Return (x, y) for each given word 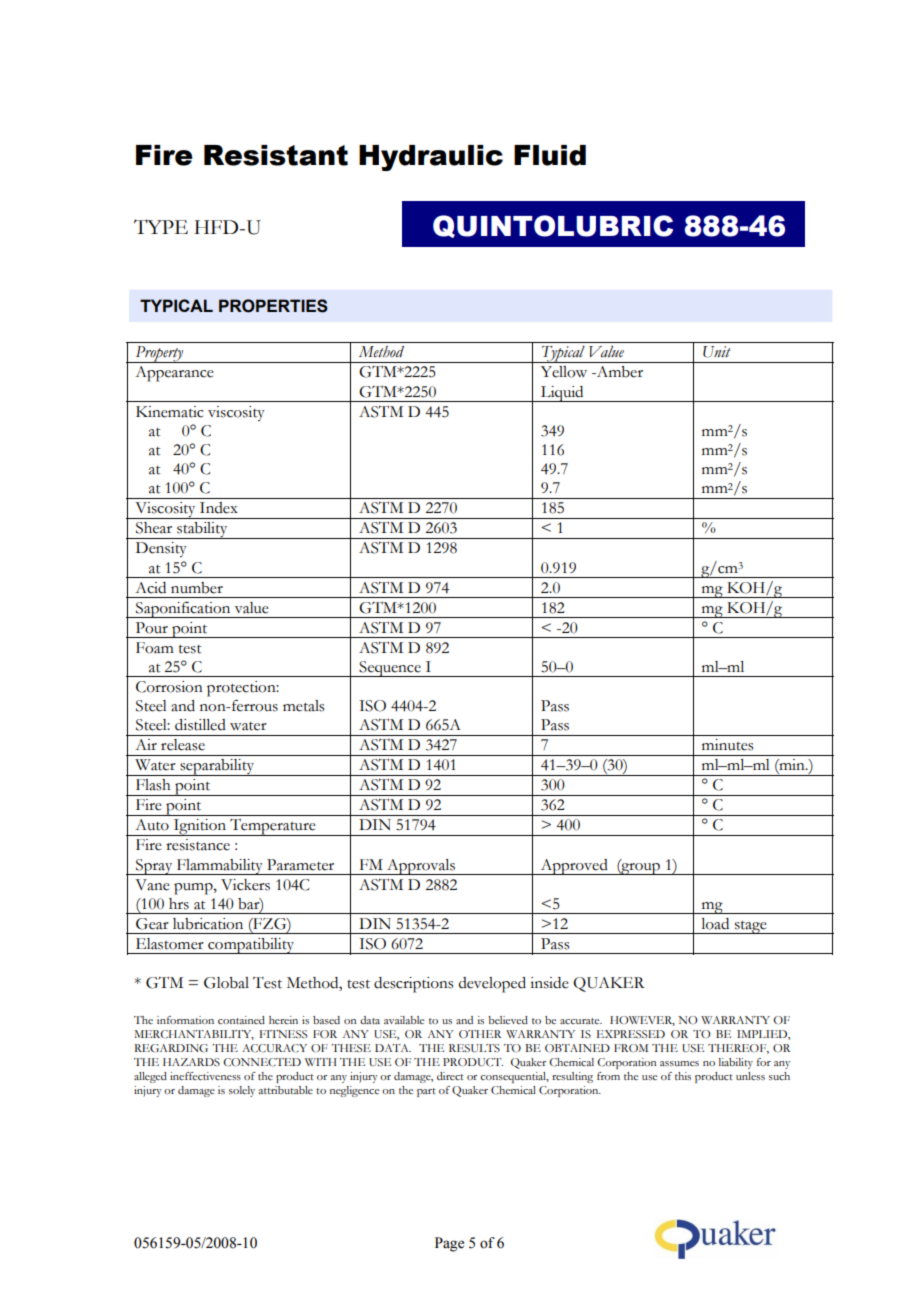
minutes (728, 745)
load (715, 924)
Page (449, 1244)
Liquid (562, 394)
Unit (717, 352)
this (683, 1076)
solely (242, 1091)
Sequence (390, 669)
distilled (200, 725)
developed (492, 985)
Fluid (550, 155)
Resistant (276, 155)
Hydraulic (431, 158)
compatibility (251, 946)
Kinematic (169, 412)
